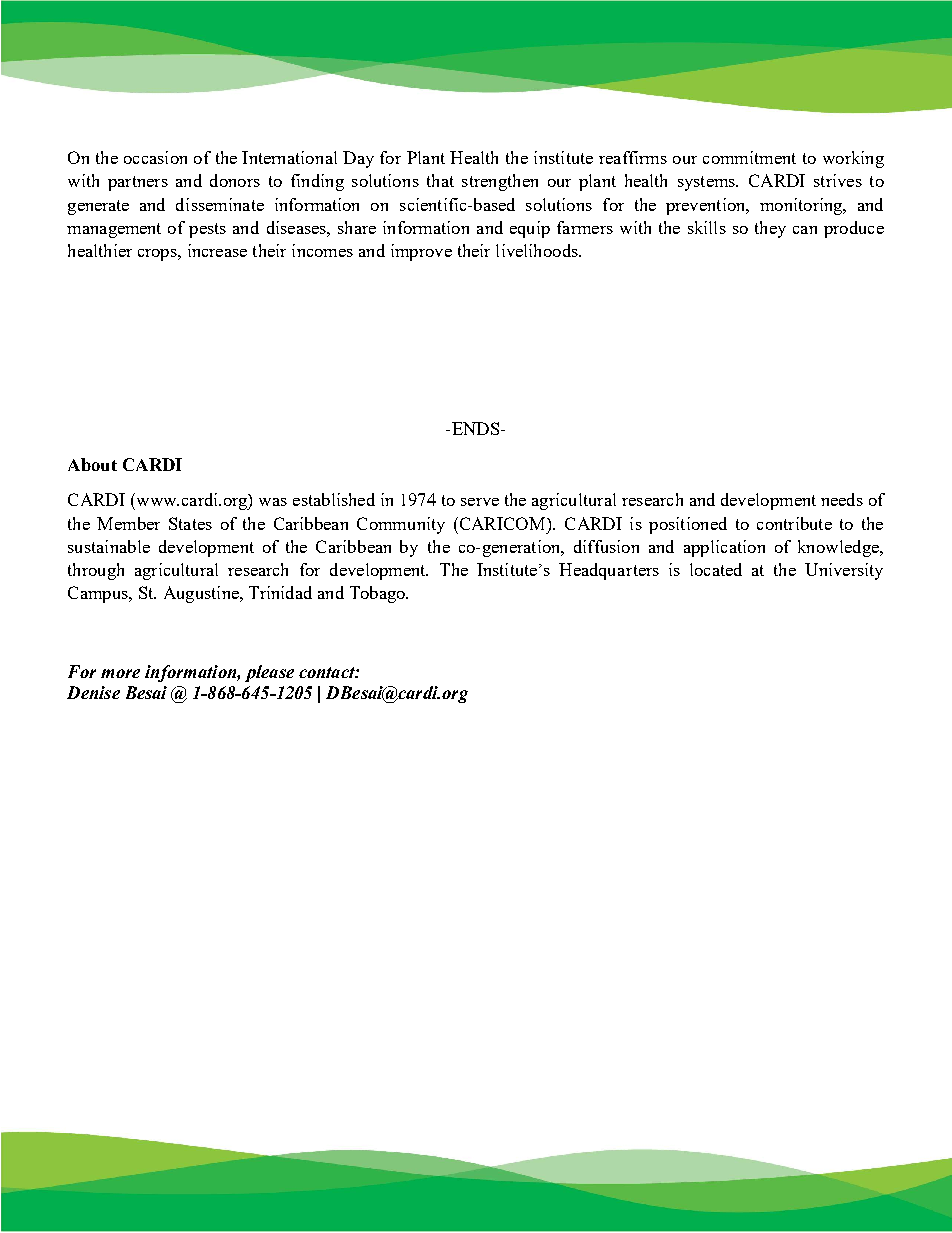 The image size is (952, 1233). What do you see at coordinates (716, 569) in the screenshot?
I see `located` at bounding box center [716, 569].
